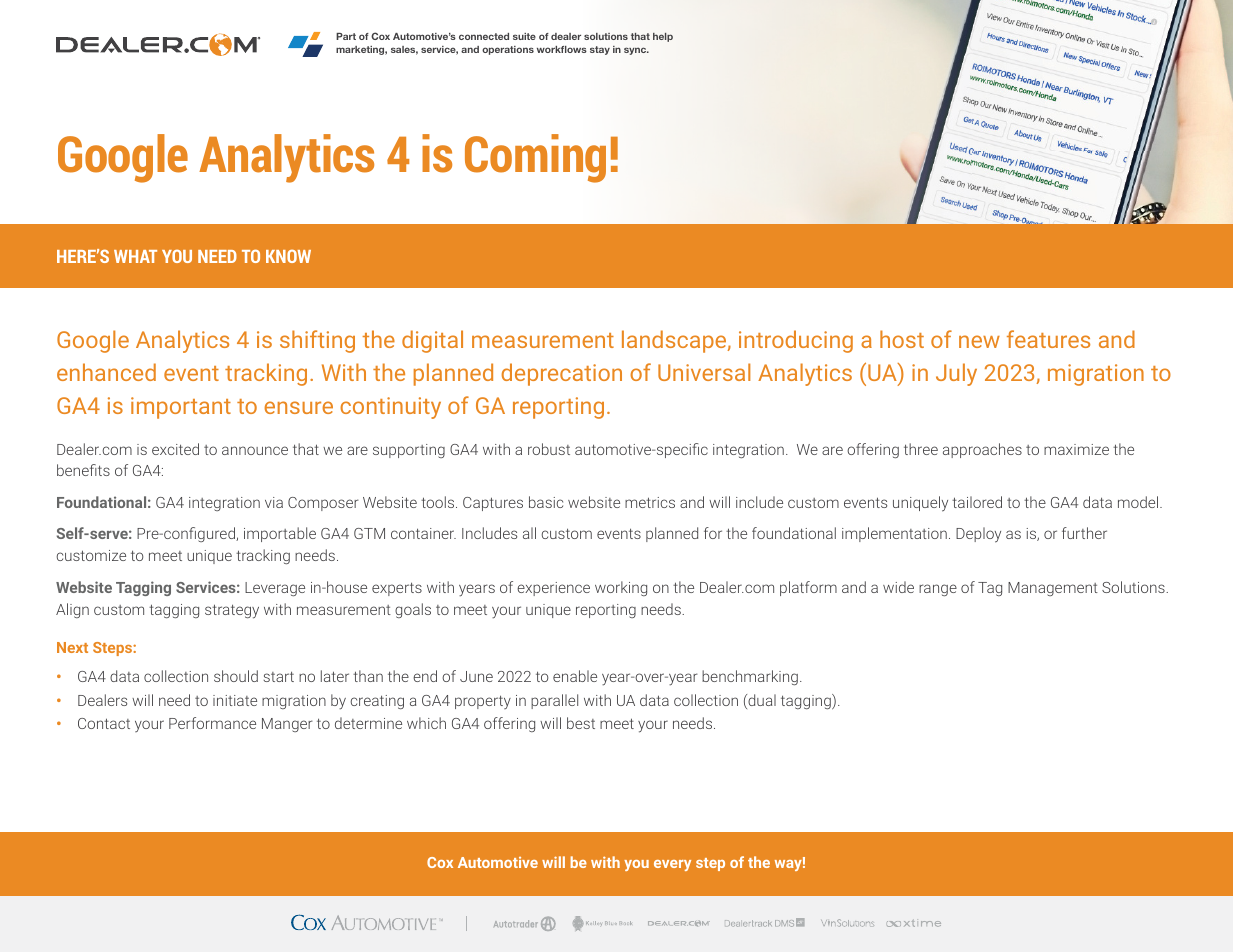 This image has height=952, width=1233. What do you see at coordinates (275, 589) in the image?
I see `Leverage` at bounding box center [275, 589].
